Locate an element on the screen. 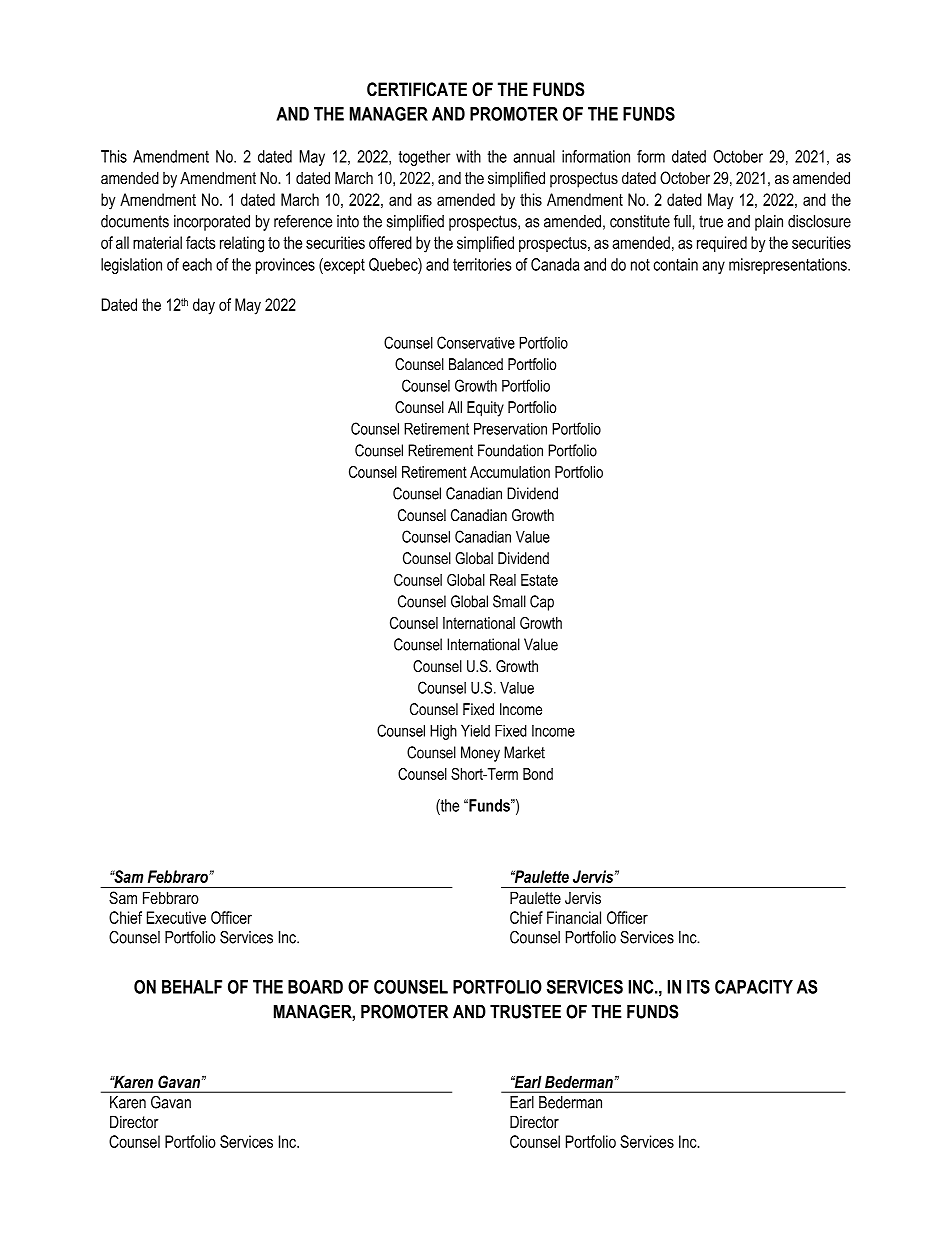  Equity is located at coordinates (485, 409).
